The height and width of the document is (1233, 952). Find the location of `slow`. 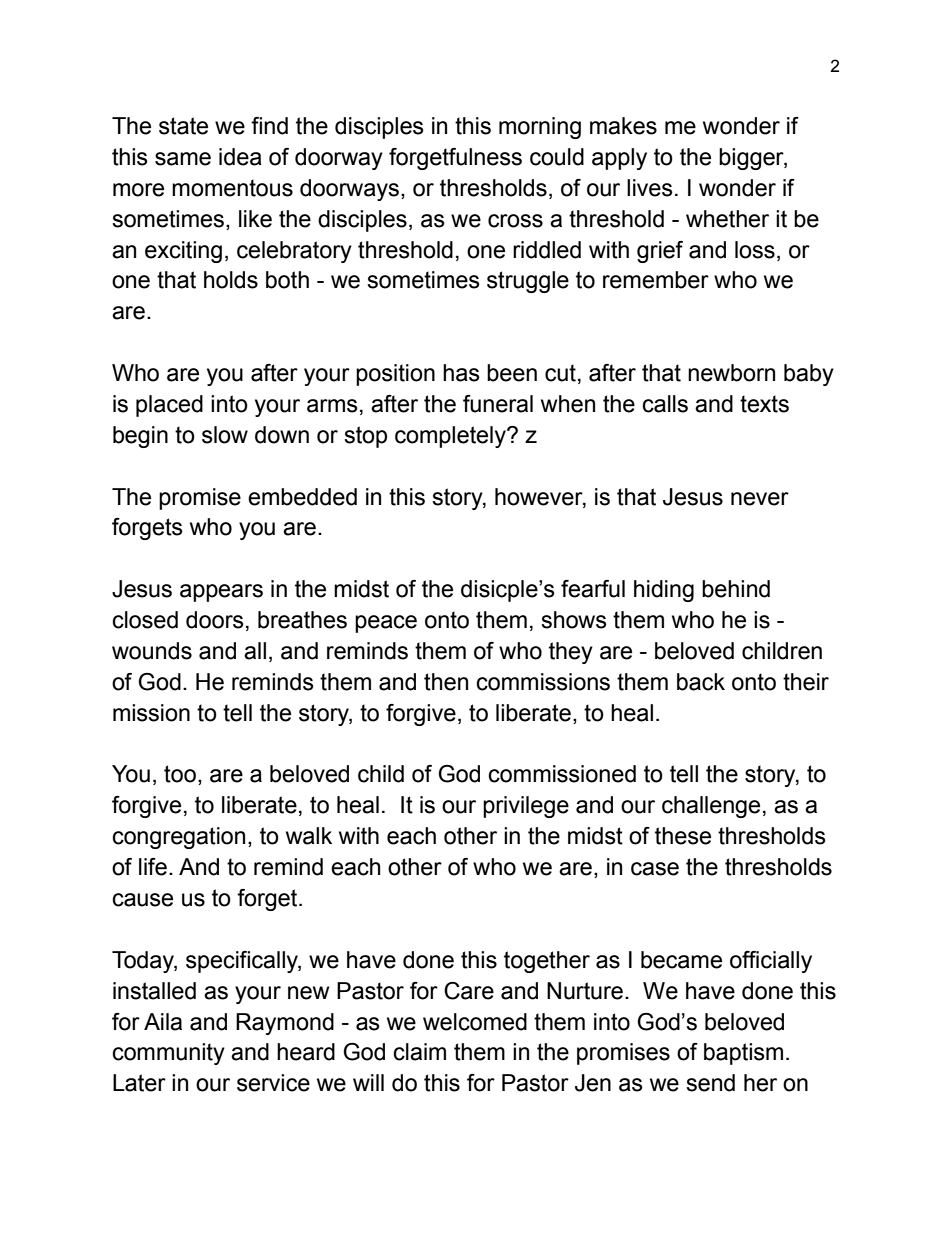

slow is located at coordinates (225, 435).
